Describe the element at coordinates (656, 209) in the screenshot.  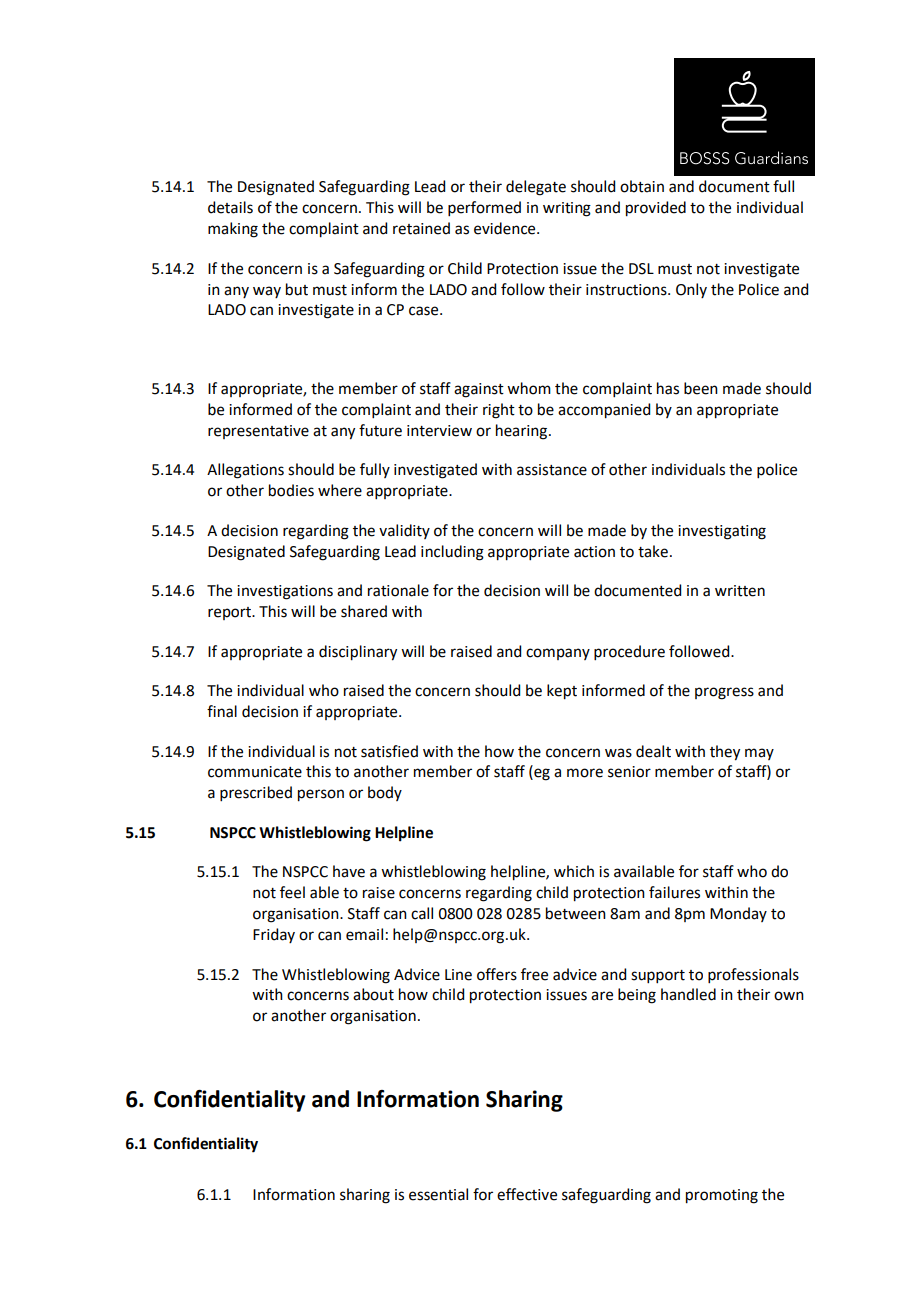
I see `provided` at that location.
